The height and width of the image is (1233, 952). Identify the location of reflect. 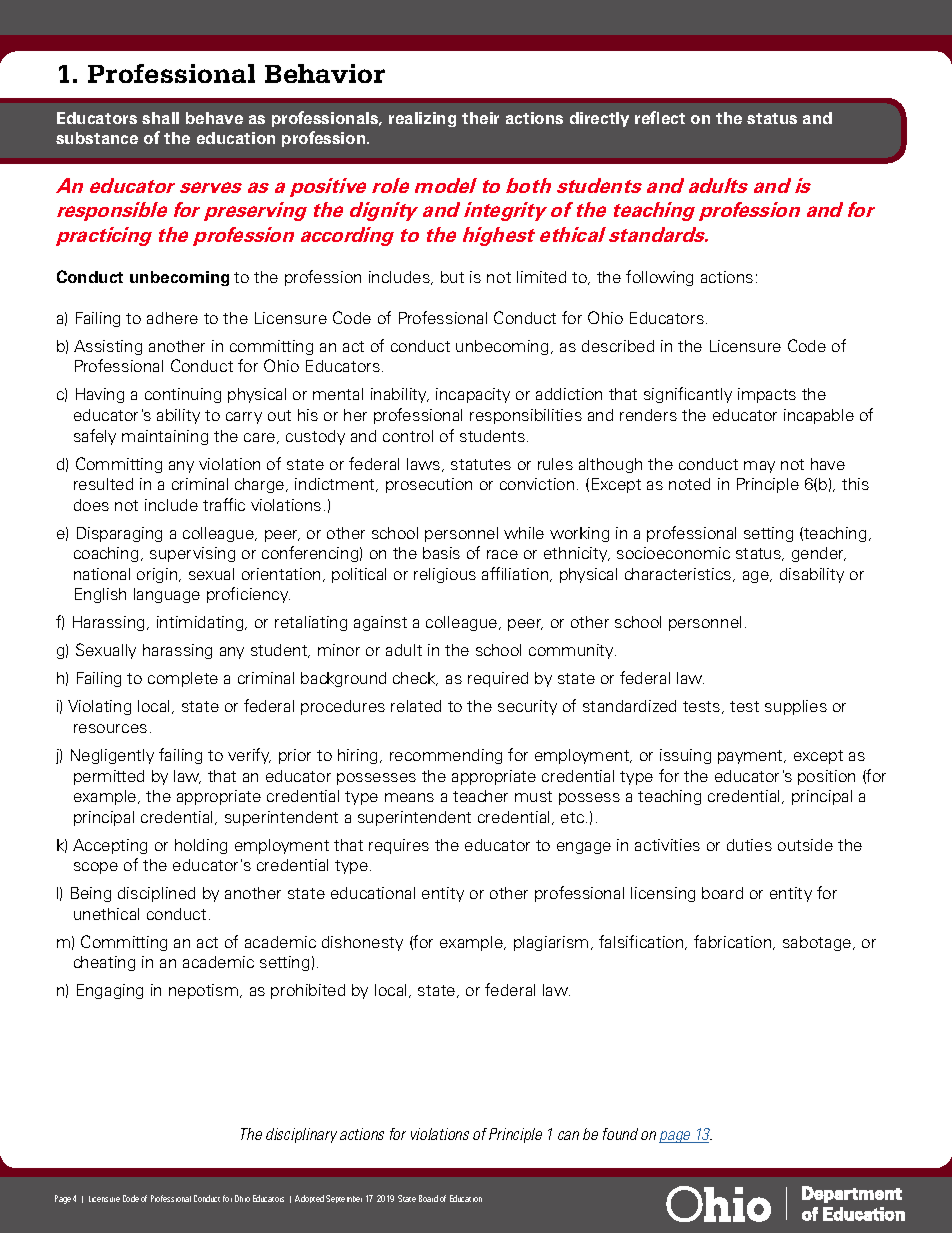
(660, 117).
